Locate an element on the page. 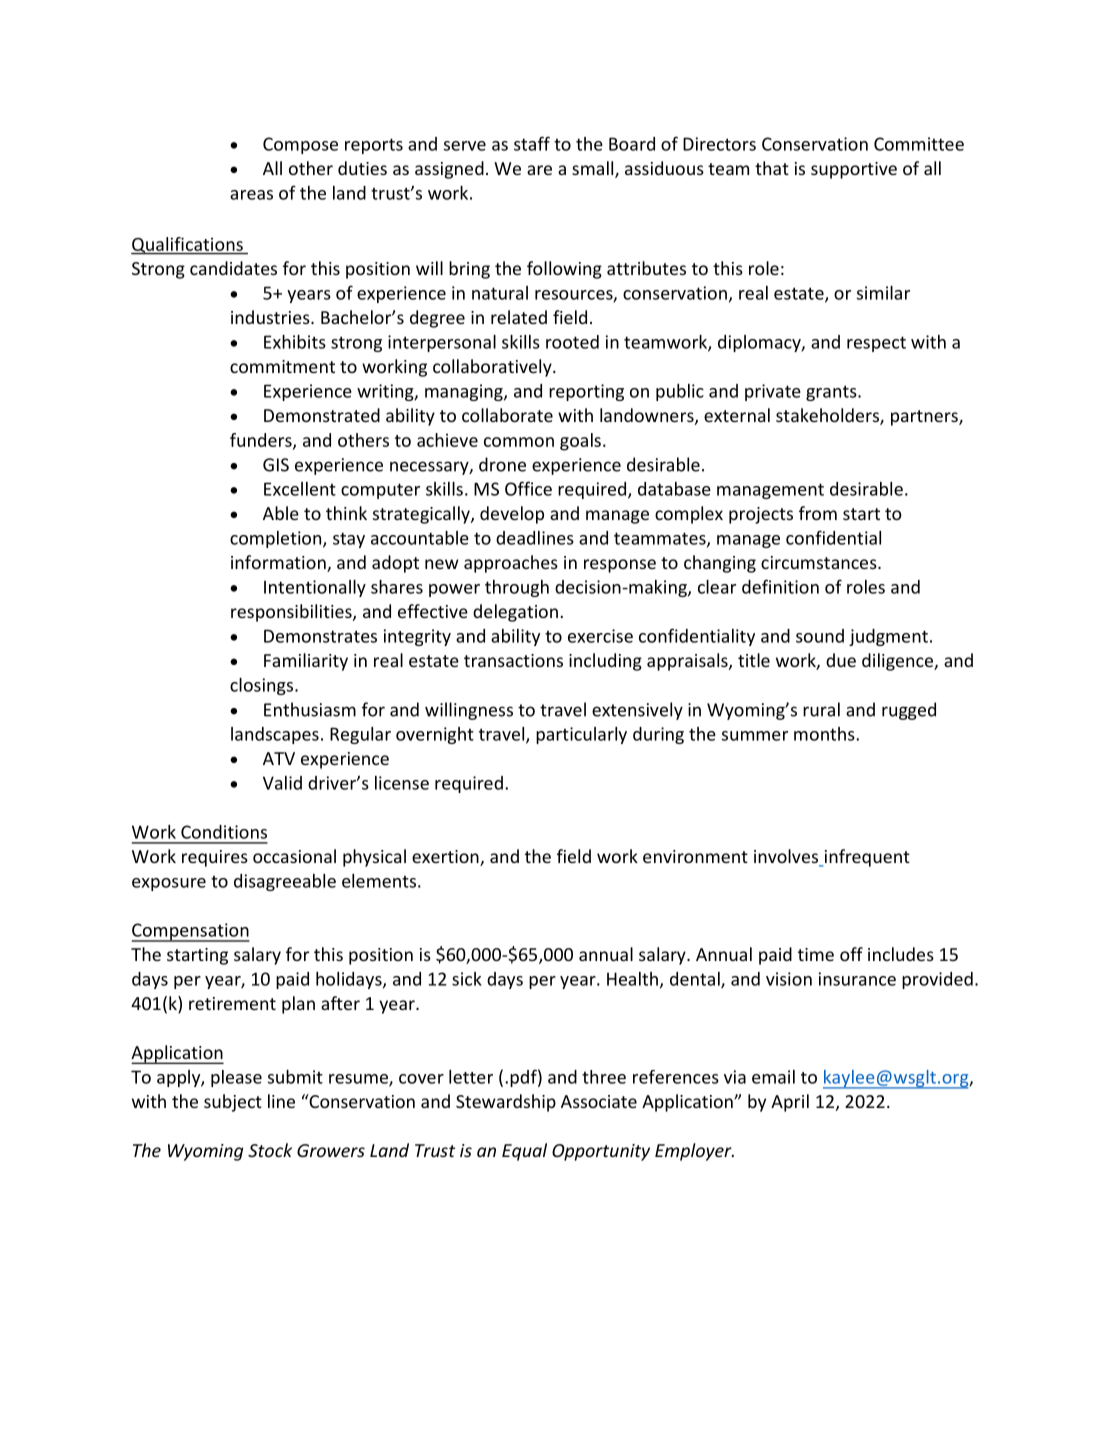 The height and width of the page is (1445, 1116). areas is located at coordinates (251, 195).
